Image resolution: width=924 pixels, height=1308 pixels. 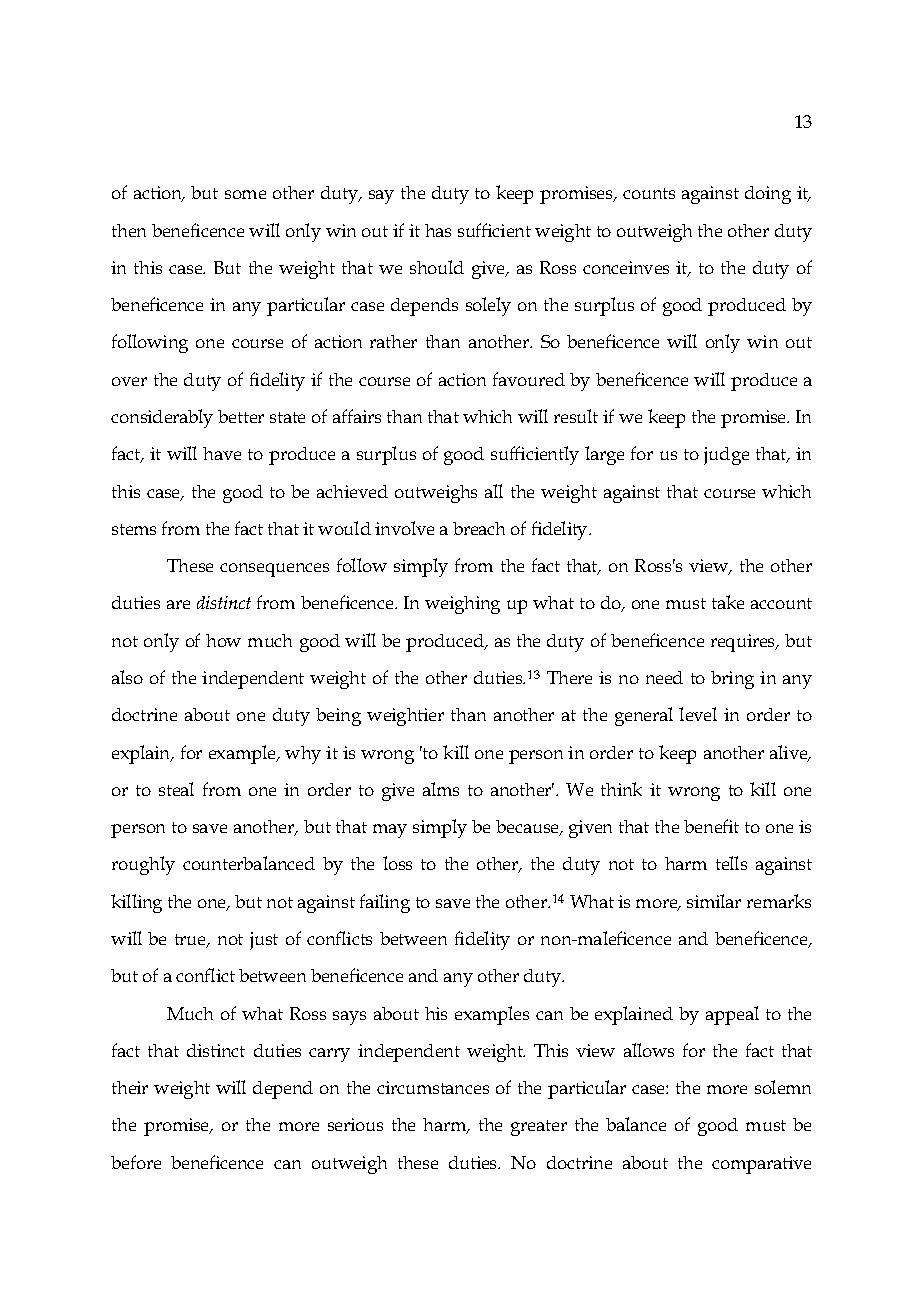 What do you see at coordinates (711, 826) in the document?
I see `benefit` at bounding box center [711, 826].
